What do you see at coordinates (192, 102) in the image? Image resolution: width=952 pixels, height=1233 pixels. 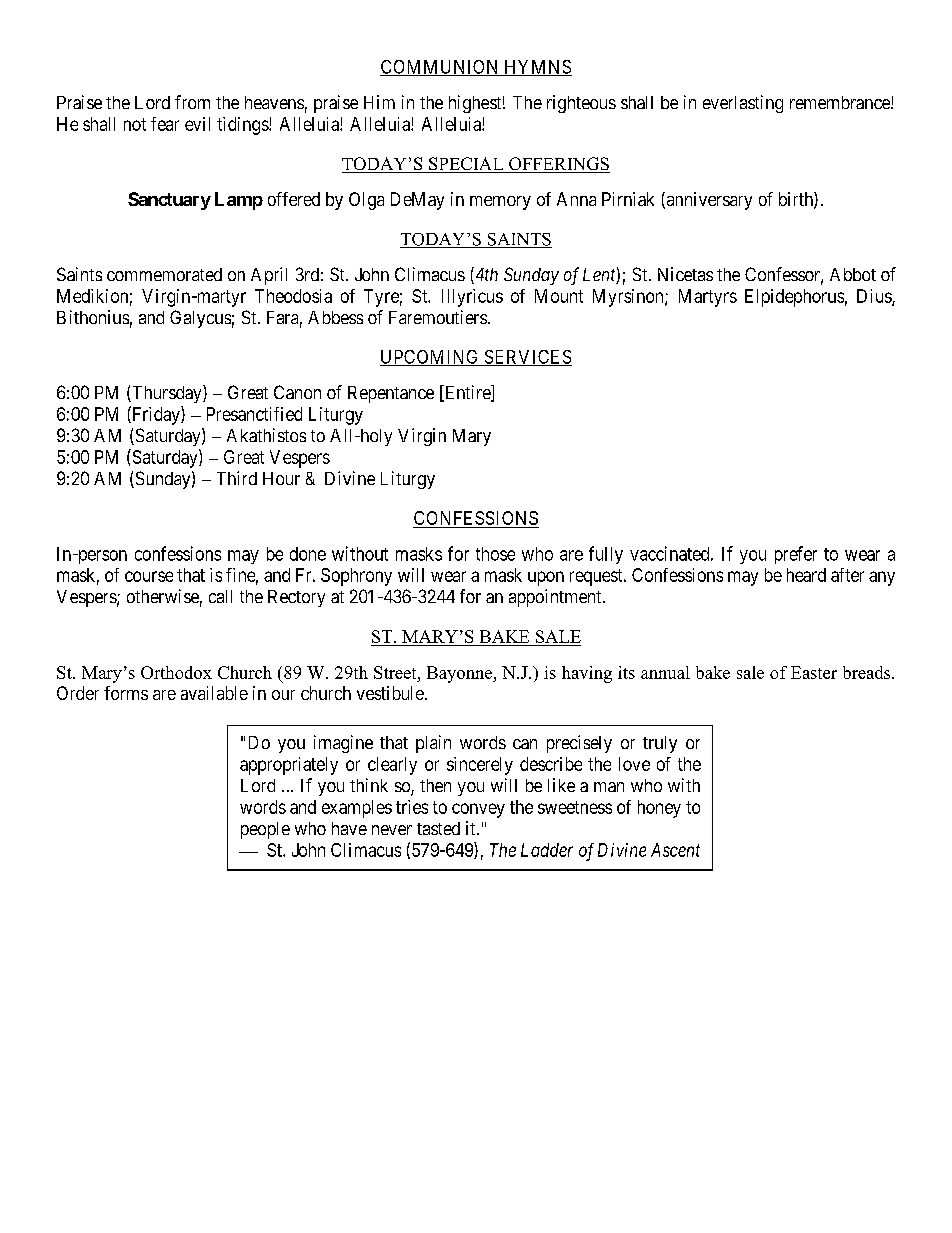 I see `from` at bounding box center [192, 102].
